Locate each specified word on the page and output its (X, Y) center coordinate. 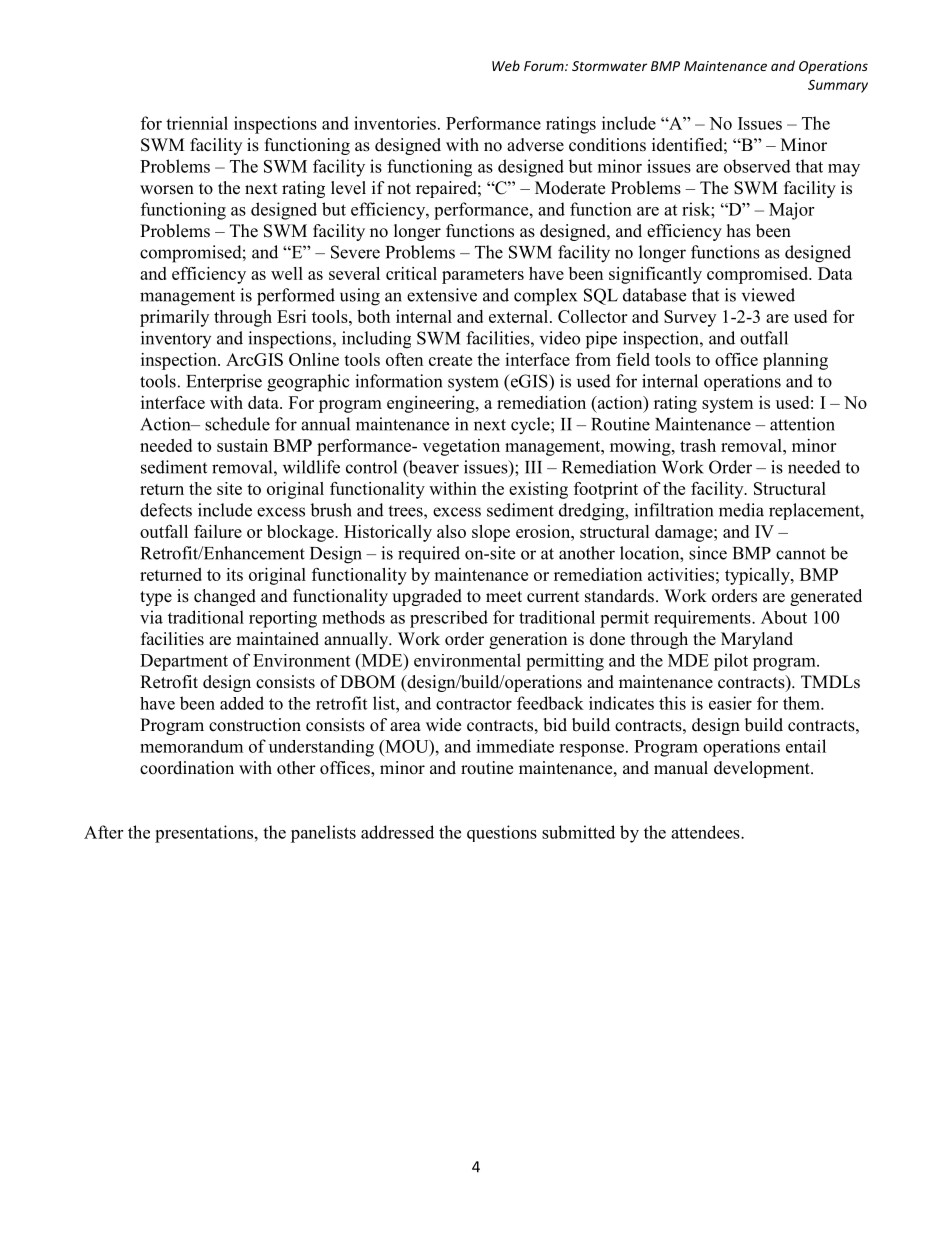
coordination (187, 768)
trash (698, 445)
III (533, 467)
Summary (838, 86)
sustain (242, 445)
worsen (167, 190)
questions (502, 833)
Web (506, 65)
